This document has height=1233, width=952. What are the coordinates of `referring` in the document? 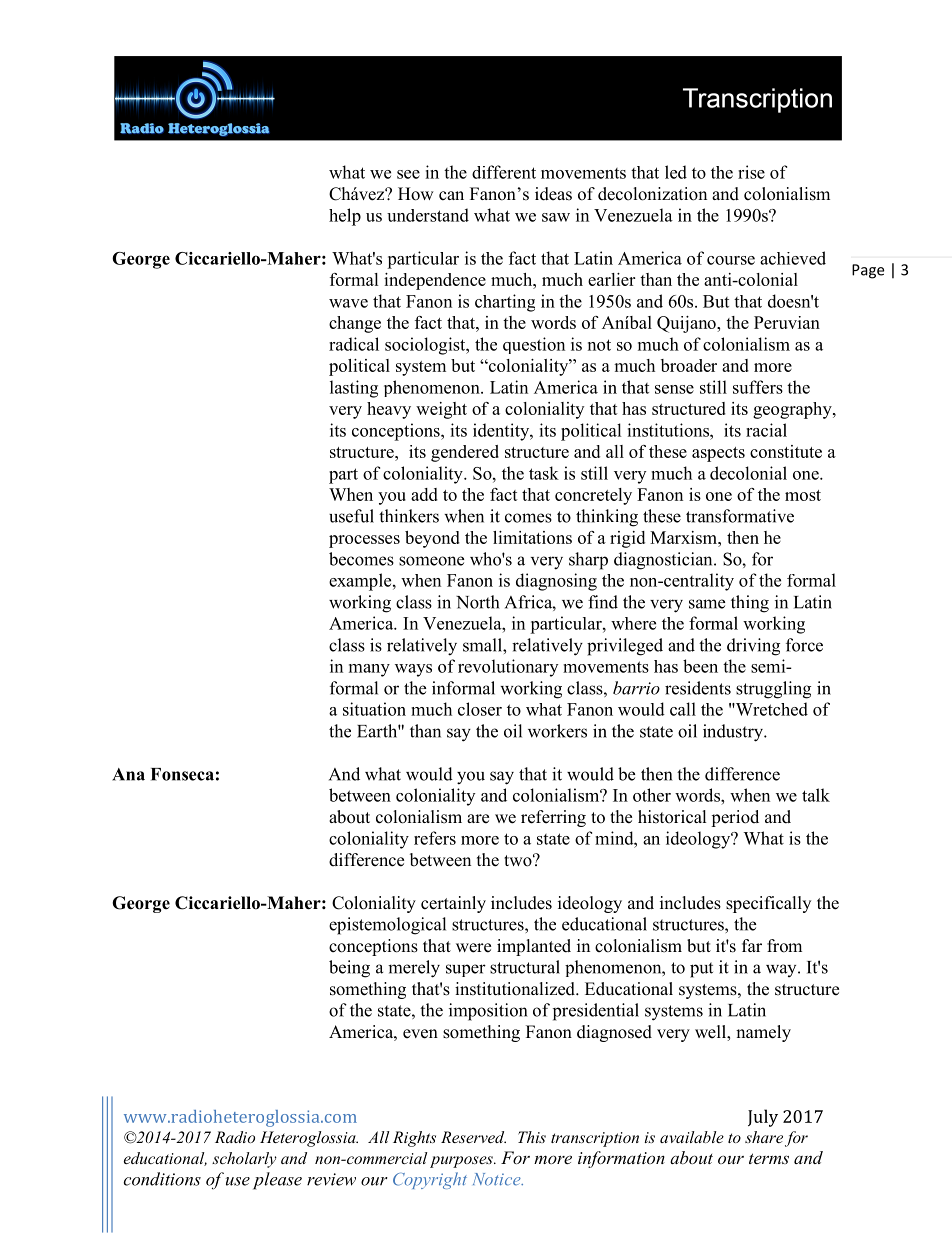 It's located at (553, 818).
